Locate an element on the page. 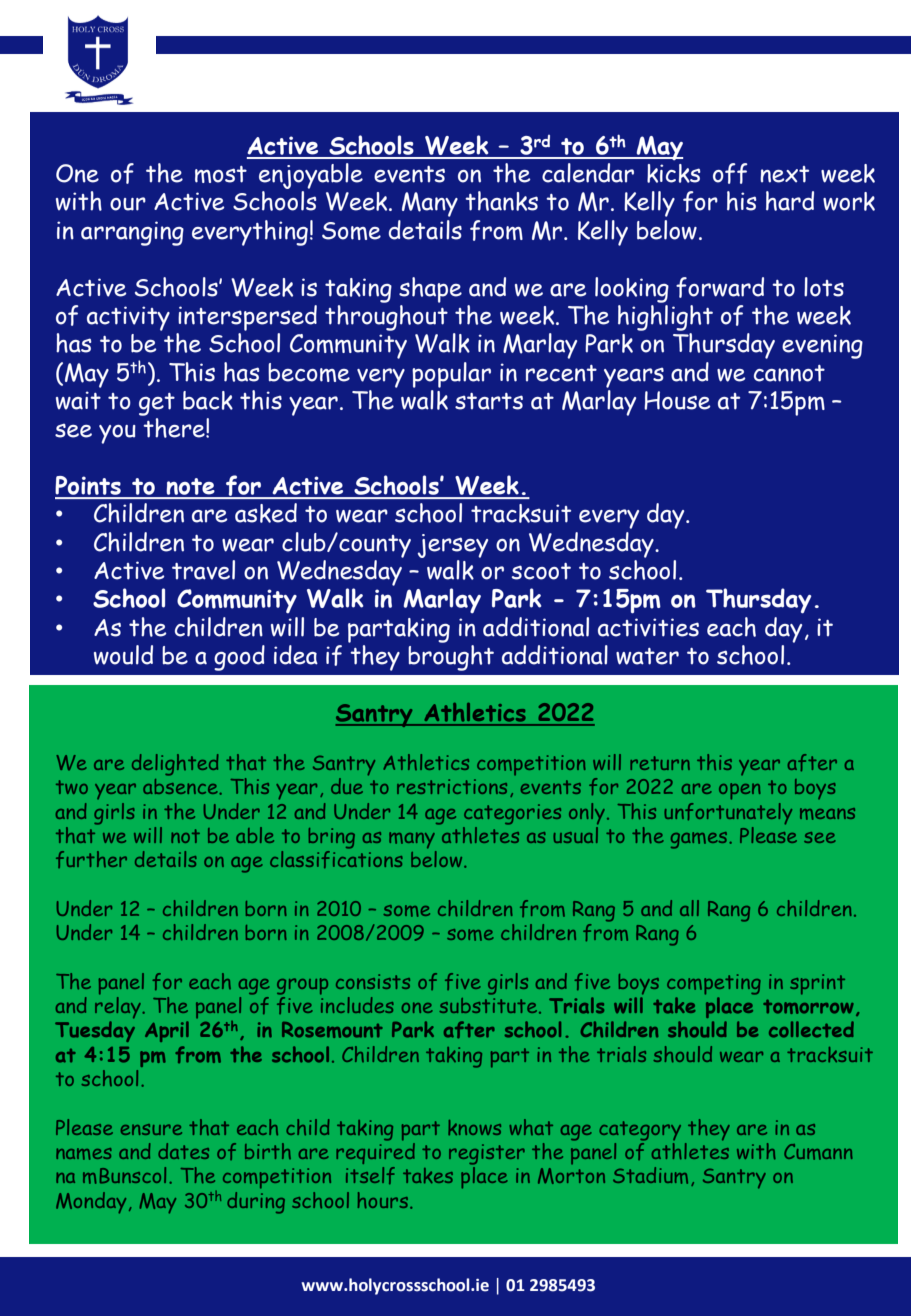  thanks is located at coordinates (501, 201).
